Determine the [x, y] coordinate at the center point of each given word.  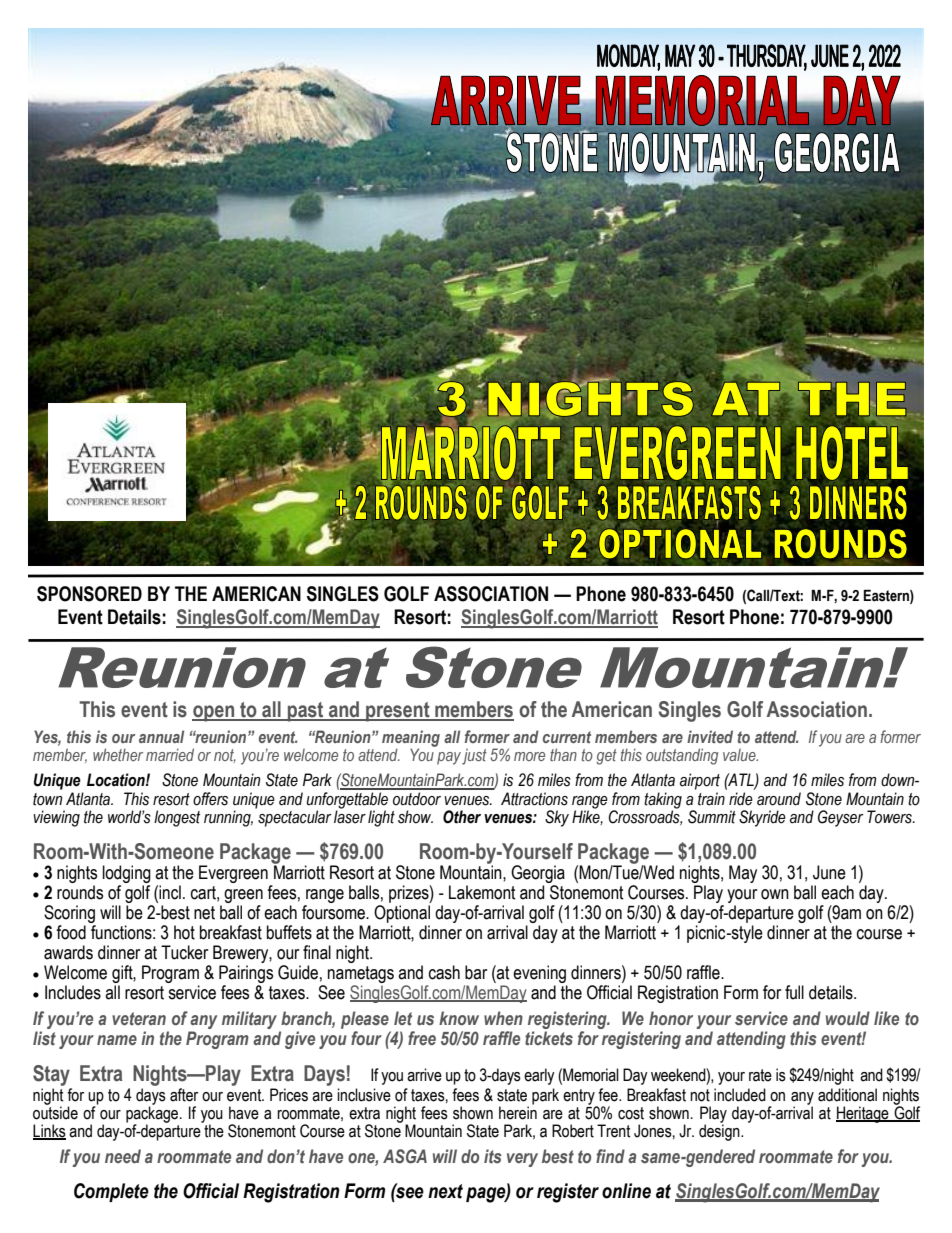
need [123, 1156]
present [398, 712]
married [170, 754]
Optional [402, 914]
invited [710, 736]
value [740, 755]
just [474, 757]
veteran [139, 1018]
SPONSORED [89, 594]
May [743, 874]
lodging [127, 874]
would [848, 1018]
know [459, 1018]
